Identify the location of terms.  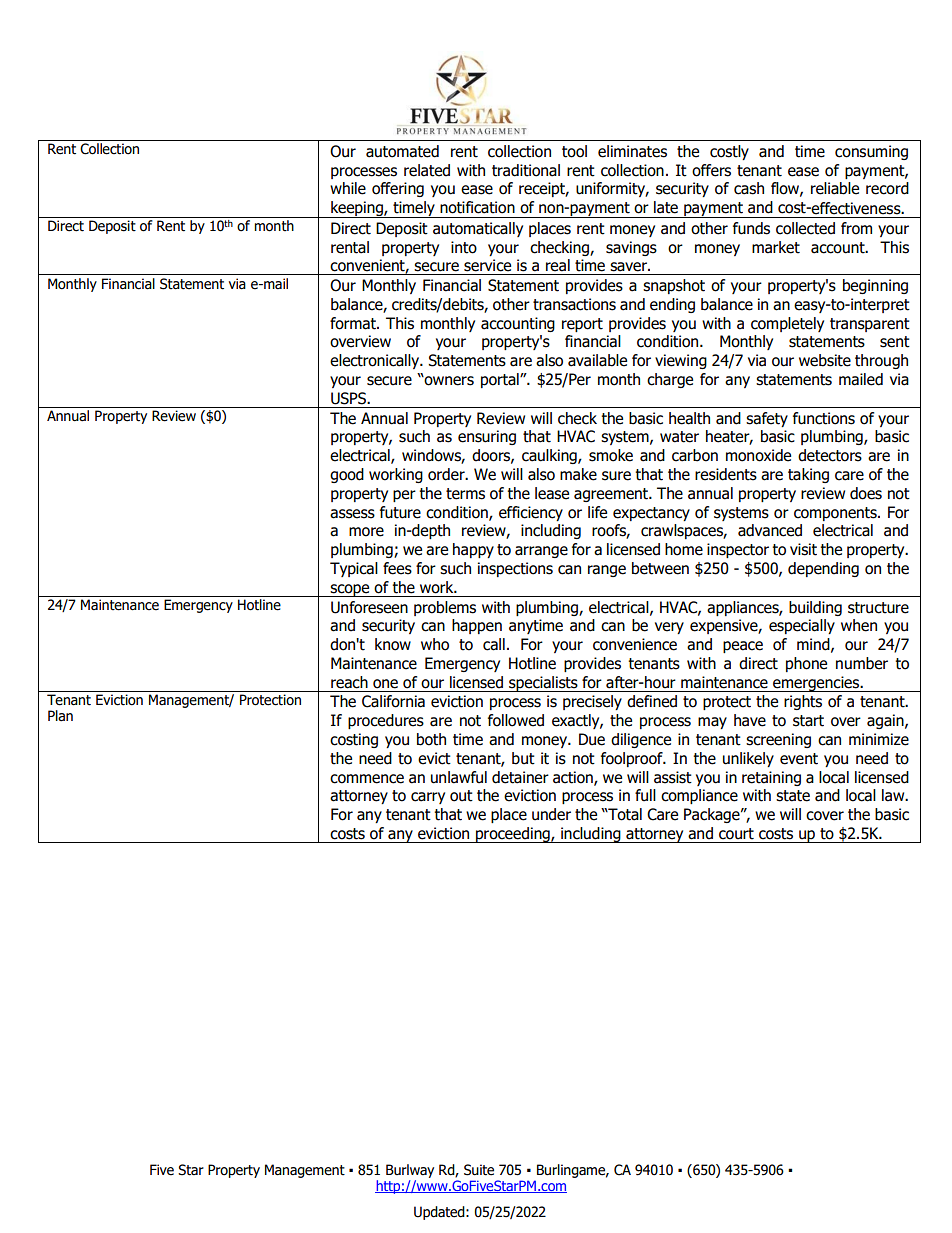
(465, 494).
